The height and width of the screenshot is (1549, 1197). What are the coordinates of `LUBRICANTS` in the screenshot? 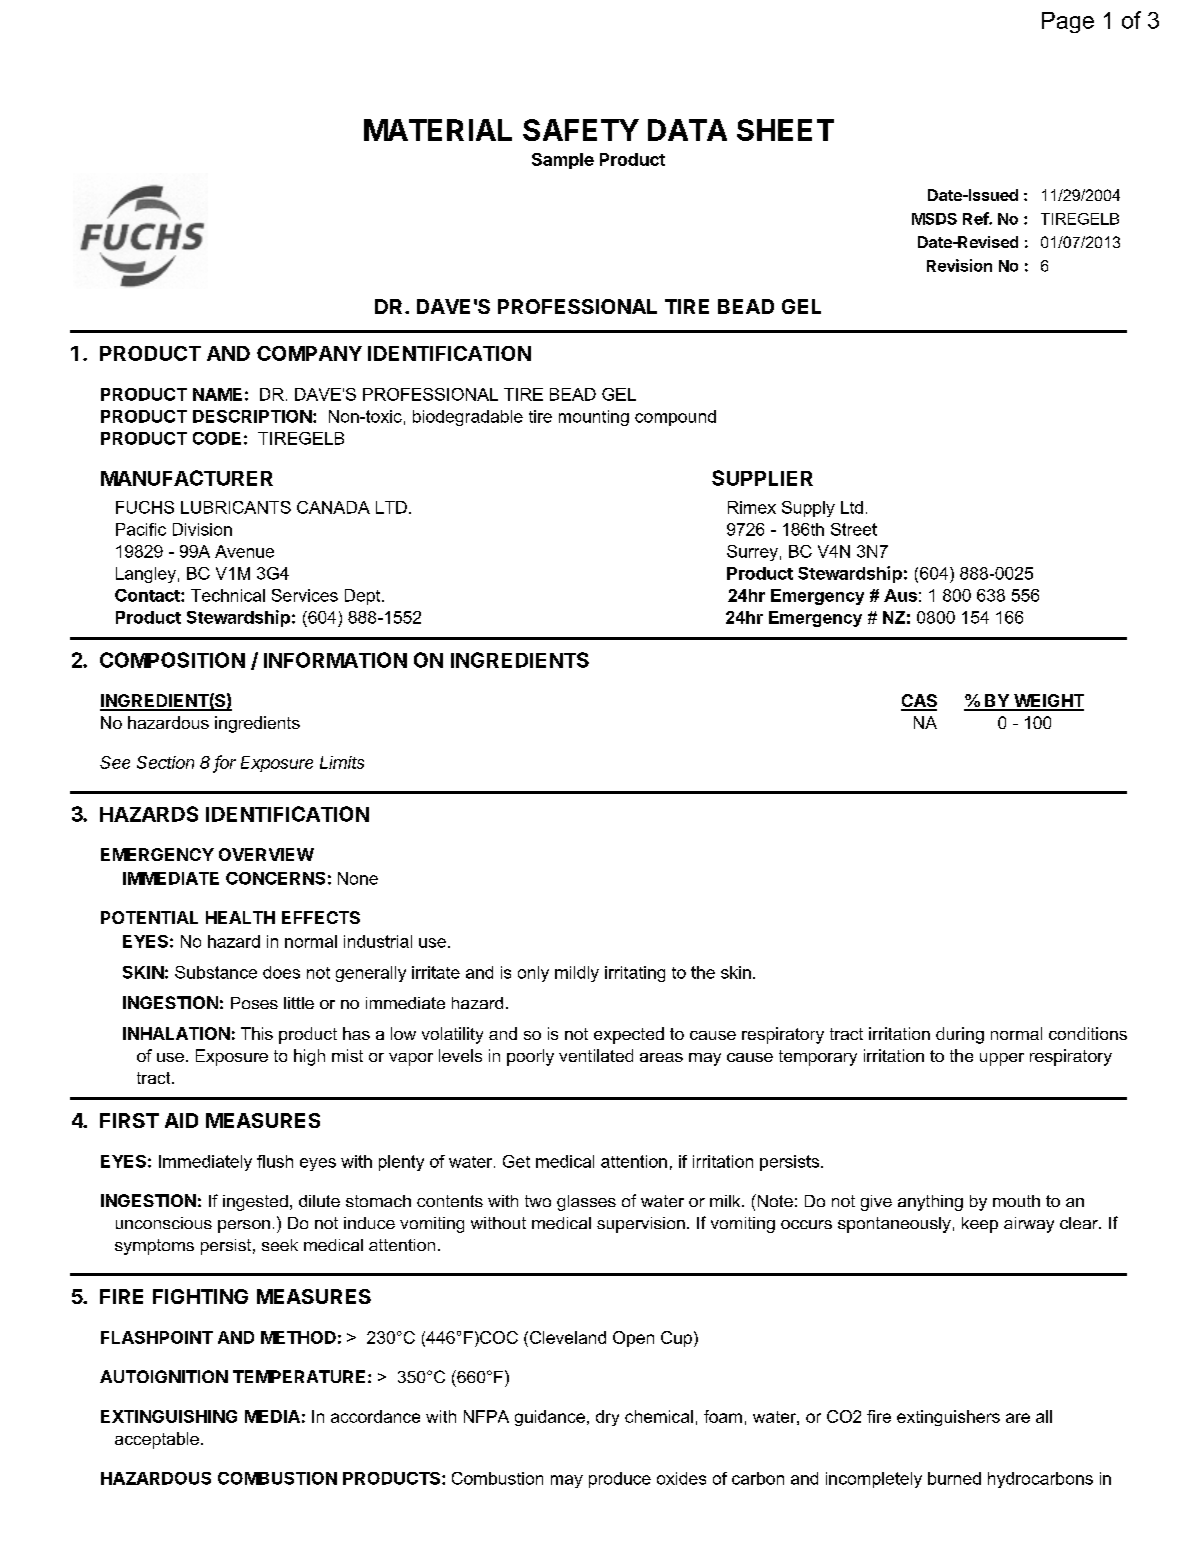 It's located at (236, 507).
